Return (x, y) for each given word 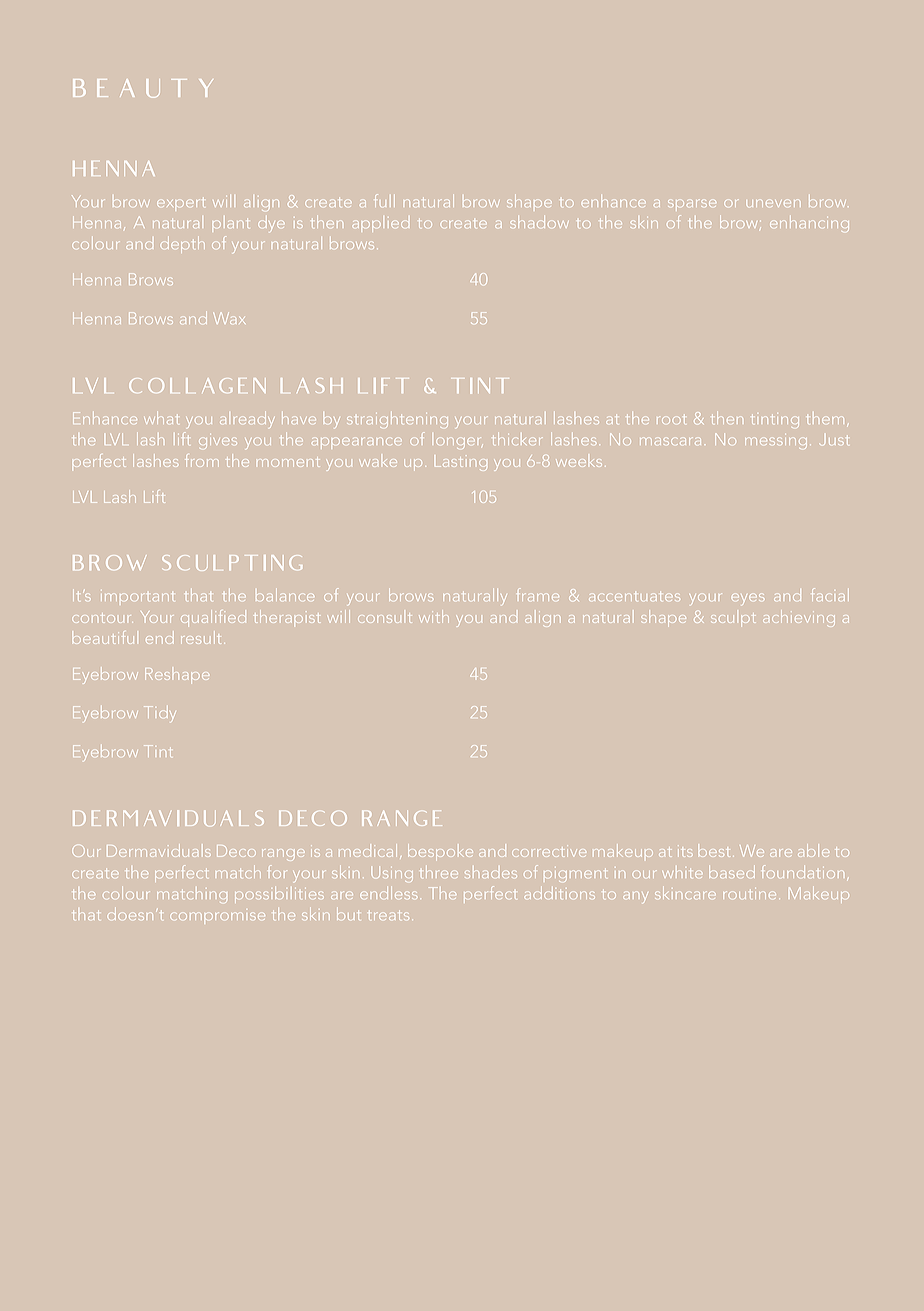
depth (183, 245)
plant (230, 224)
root (671, 420)
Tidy (159, 714)
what (161, 418)
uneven (773, 203)
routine (750, 893)
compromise (218, 916)
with (434, 616)
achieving (799, 618)
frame (536, 594)
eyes (748, 599)
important (139, 597)
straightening (397, 420)
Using (392, 872)
